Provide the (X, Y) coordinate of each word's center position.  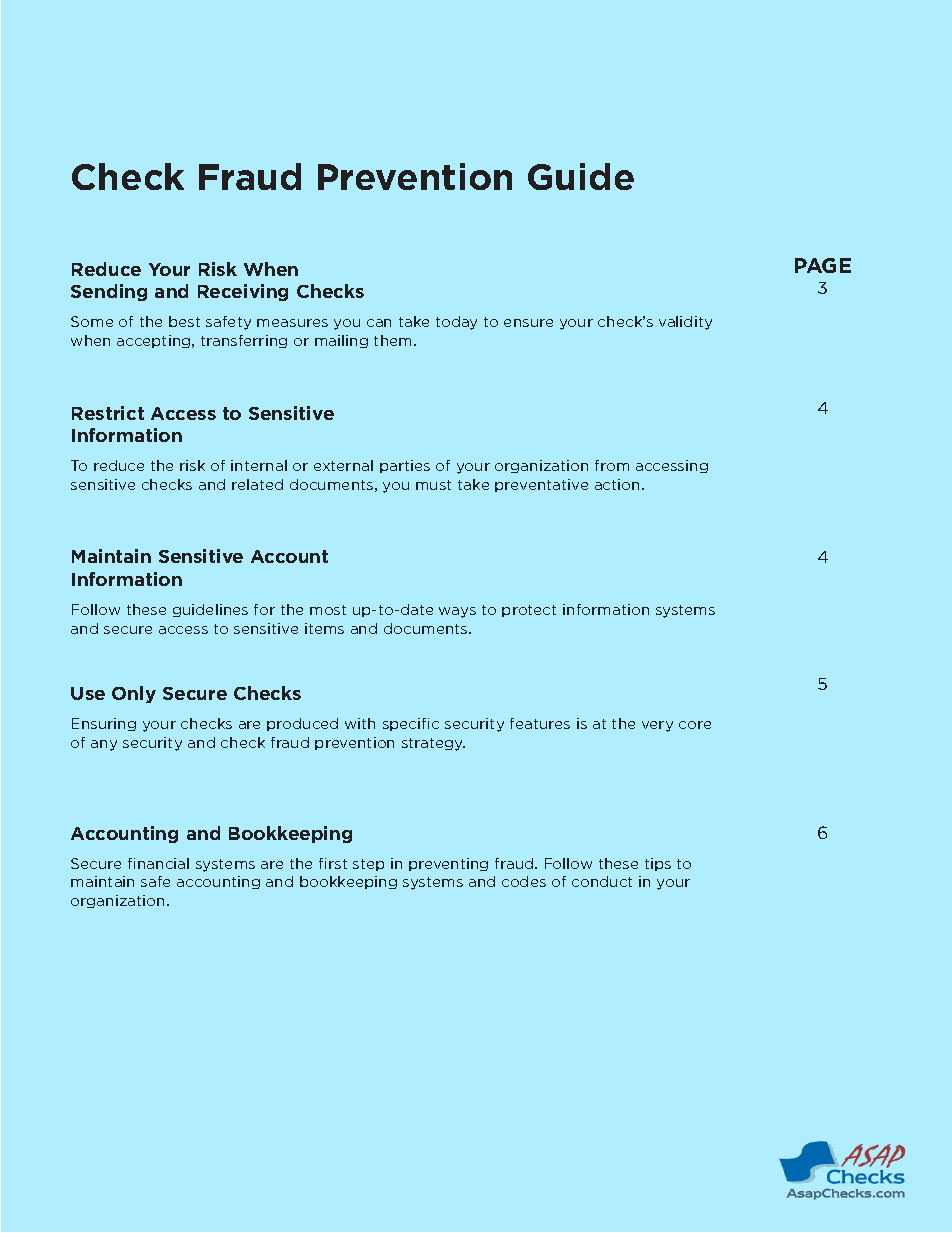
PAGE (823, 265)
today (456, 323)
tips (658, 864)
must (433, 485)
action (619, 484)
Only (134, 694)
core (695, 725)
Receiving (243, 292)
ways (457, 612)
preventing (448, 864)
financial (158, 863)
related (257, 484)
